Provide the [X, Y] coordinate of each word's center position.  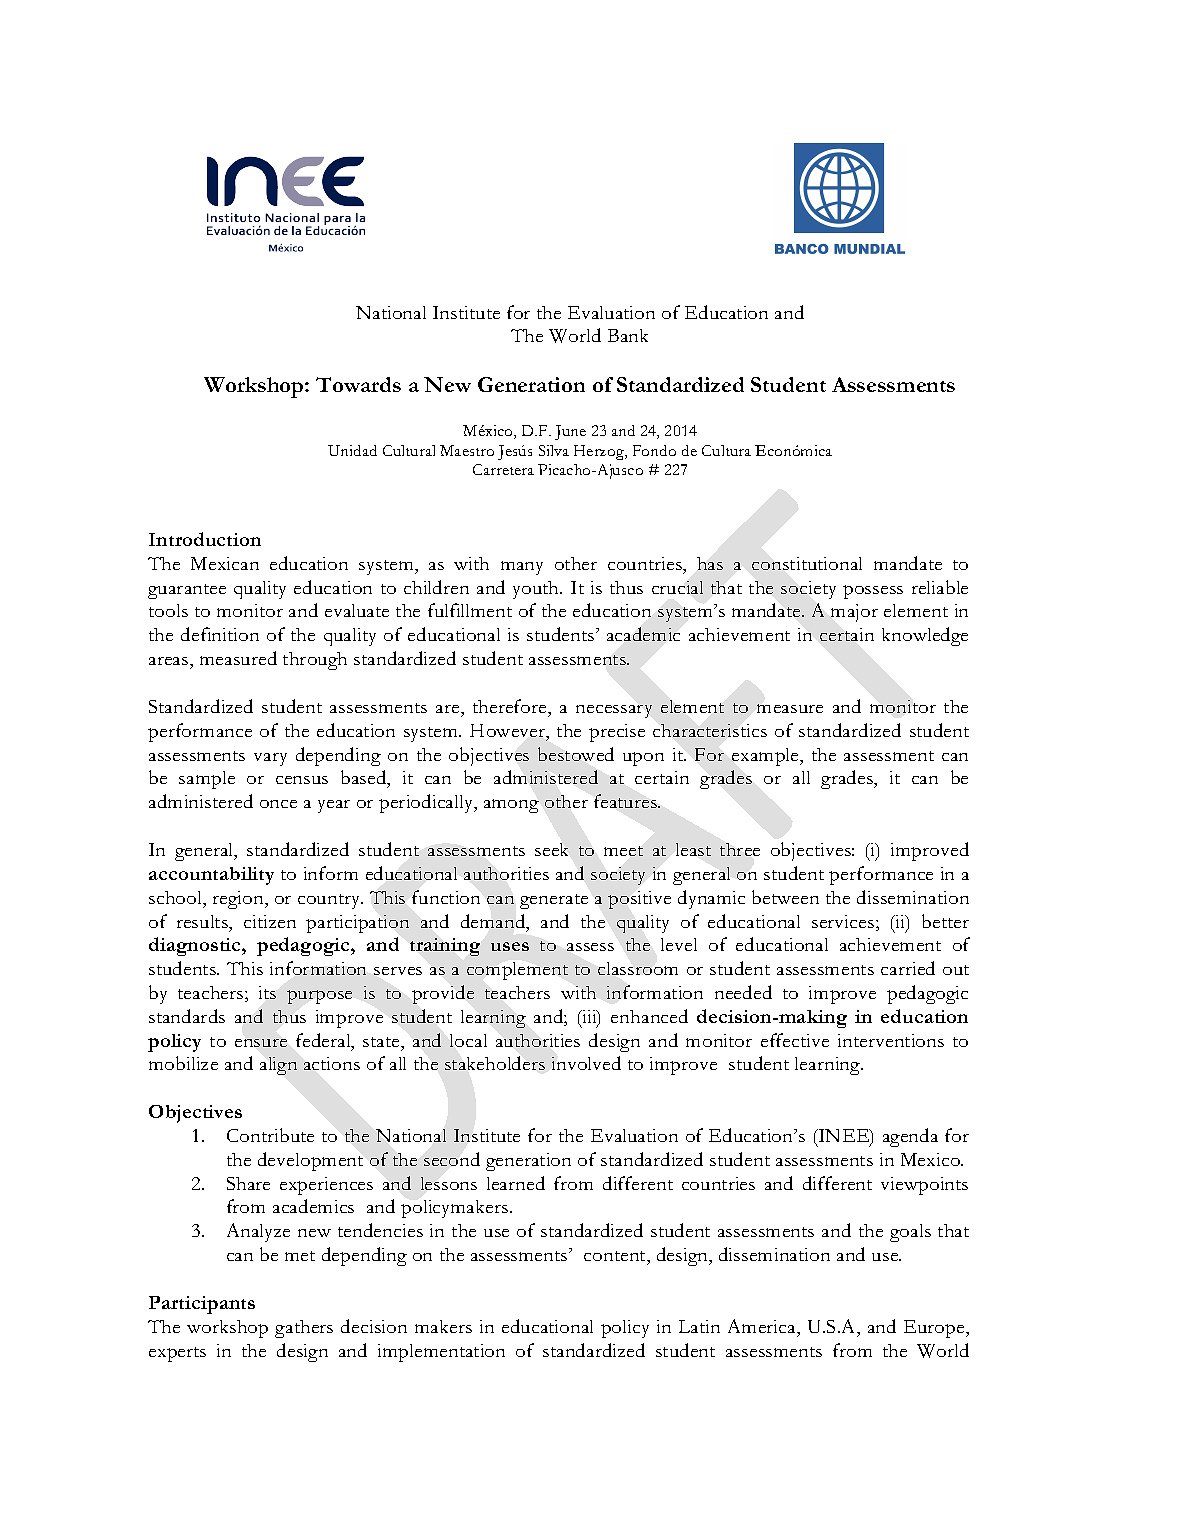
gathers [304, 1329]
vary [270, 759]
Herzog [600, 452]
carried [908, 968]
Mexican [225, 563]
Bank [628, 335]
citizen [270, 921]
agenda [910, 1137]
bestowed [576, 754]
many [522, 568]
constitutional [807, 563]
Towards [358, 384]
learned [516, 1183]
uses [510, 946]
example [766, 757]
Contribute [270, 1135]
